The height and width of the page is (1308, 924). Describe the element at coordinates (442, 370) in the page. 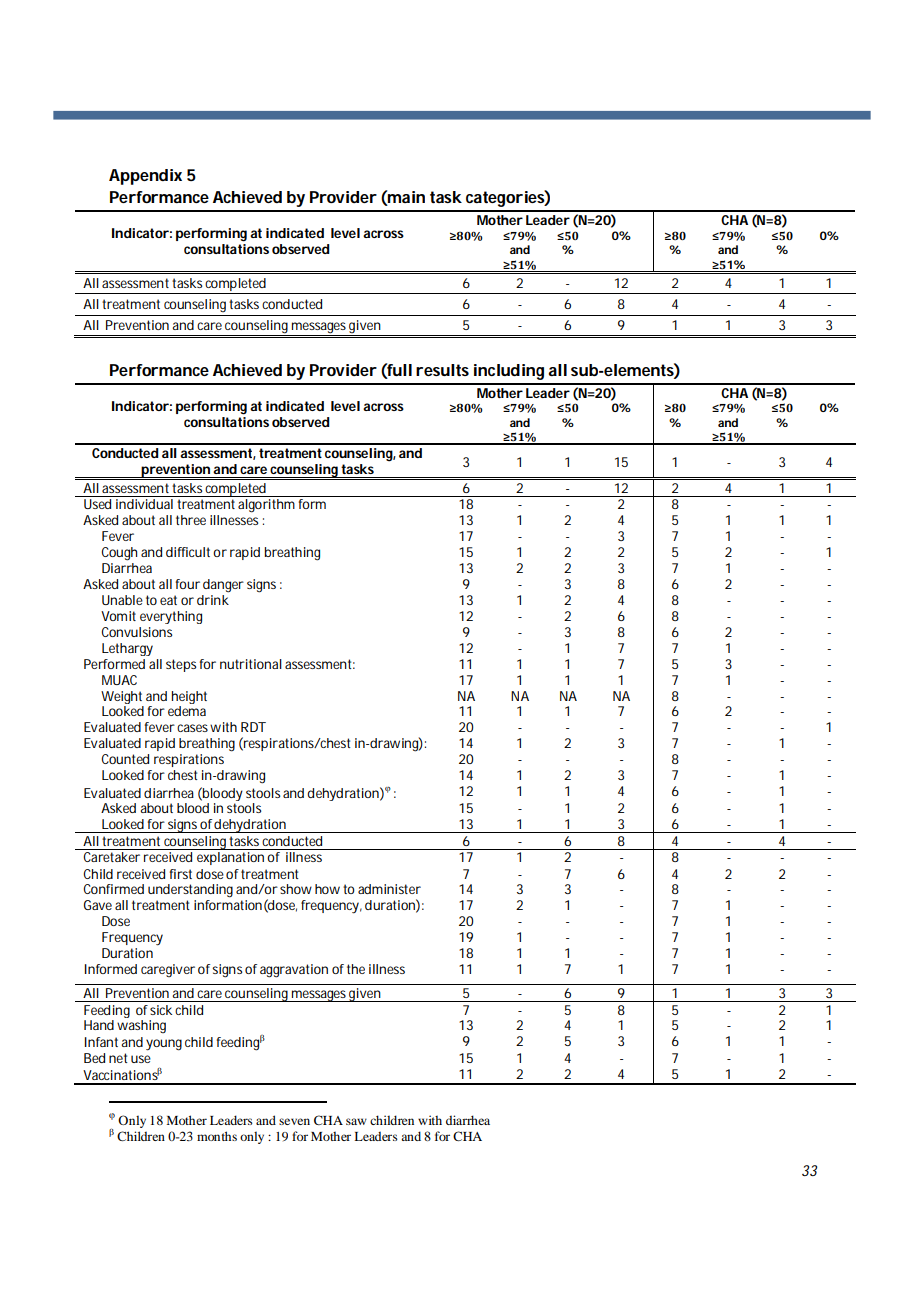

I see `results` at that location.
